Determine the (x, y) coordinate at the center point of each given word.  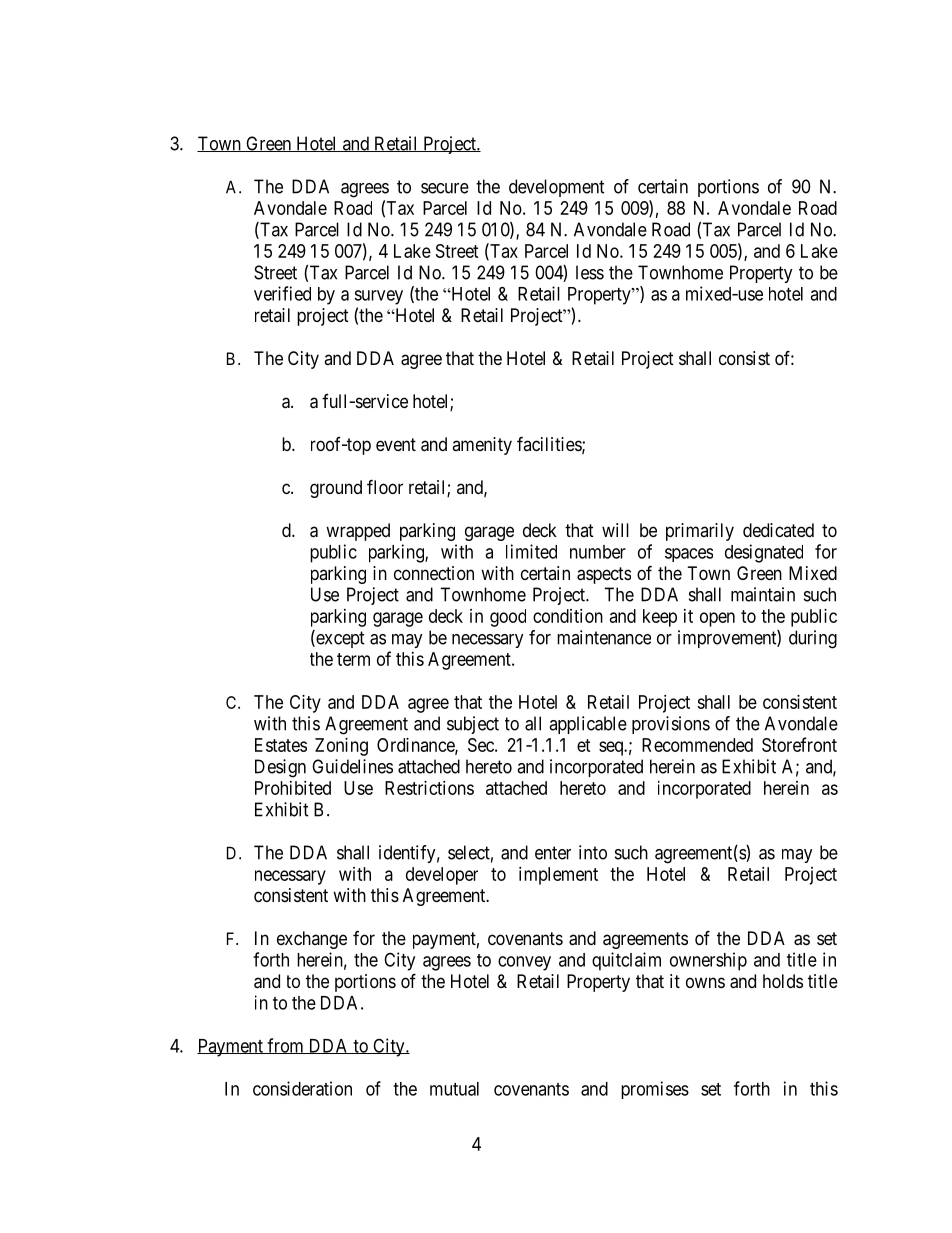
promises (655, 1090)
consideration (302, 1088)
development (557, 188)
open (717, 619)
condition (568, 616)
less (590, 272)
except (339, 639)
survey (378, 297)
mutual (454, 1089)
